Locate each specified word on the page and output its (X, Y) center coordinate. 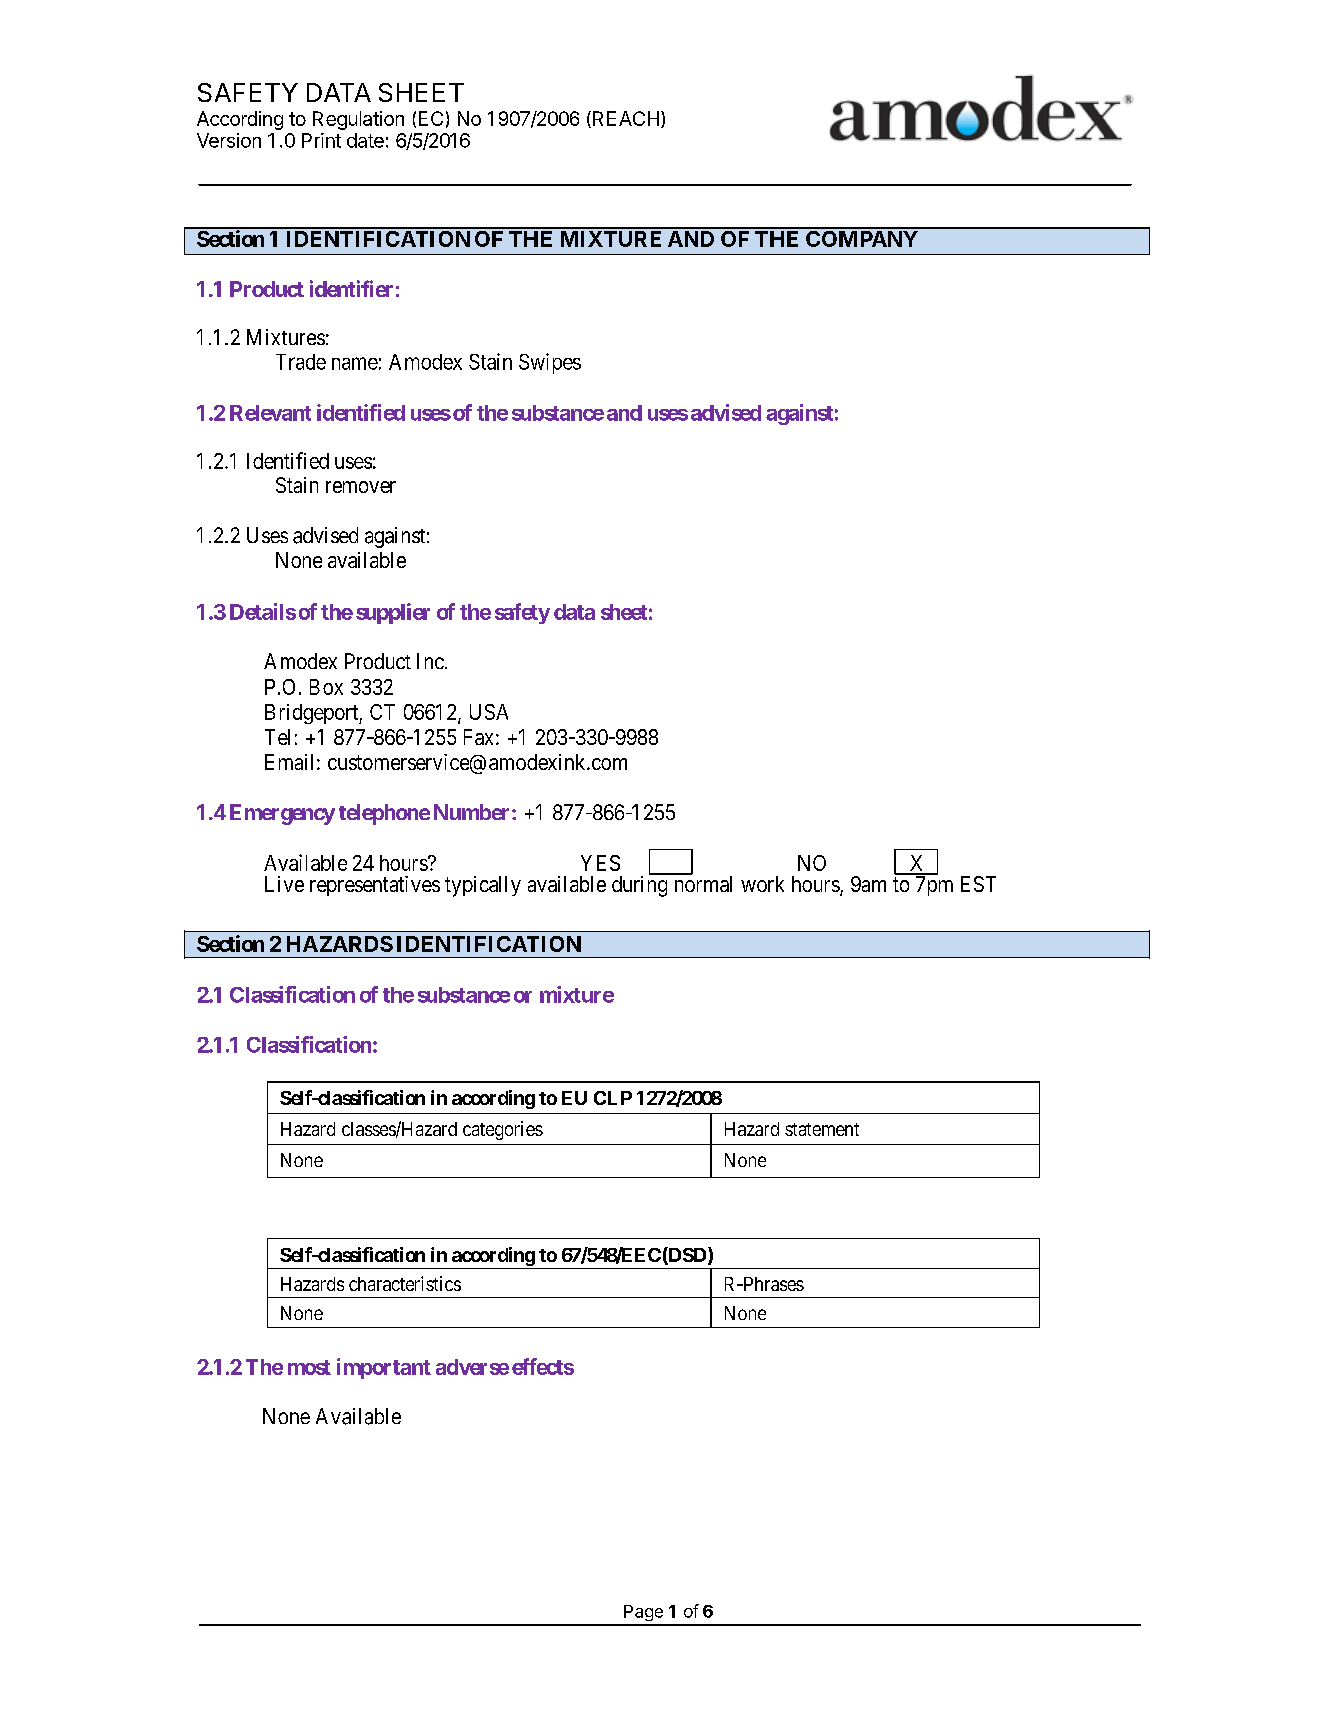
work (762, 884)
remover (361, 487)
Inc (430, 661)
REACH (626, 118)
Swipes (550, 363)
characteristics (405, 1283)
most (309, 1367)
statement (822, 1129)
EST (978, 884)
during (639, 886)
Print (321, 140)
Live (284, 884)
